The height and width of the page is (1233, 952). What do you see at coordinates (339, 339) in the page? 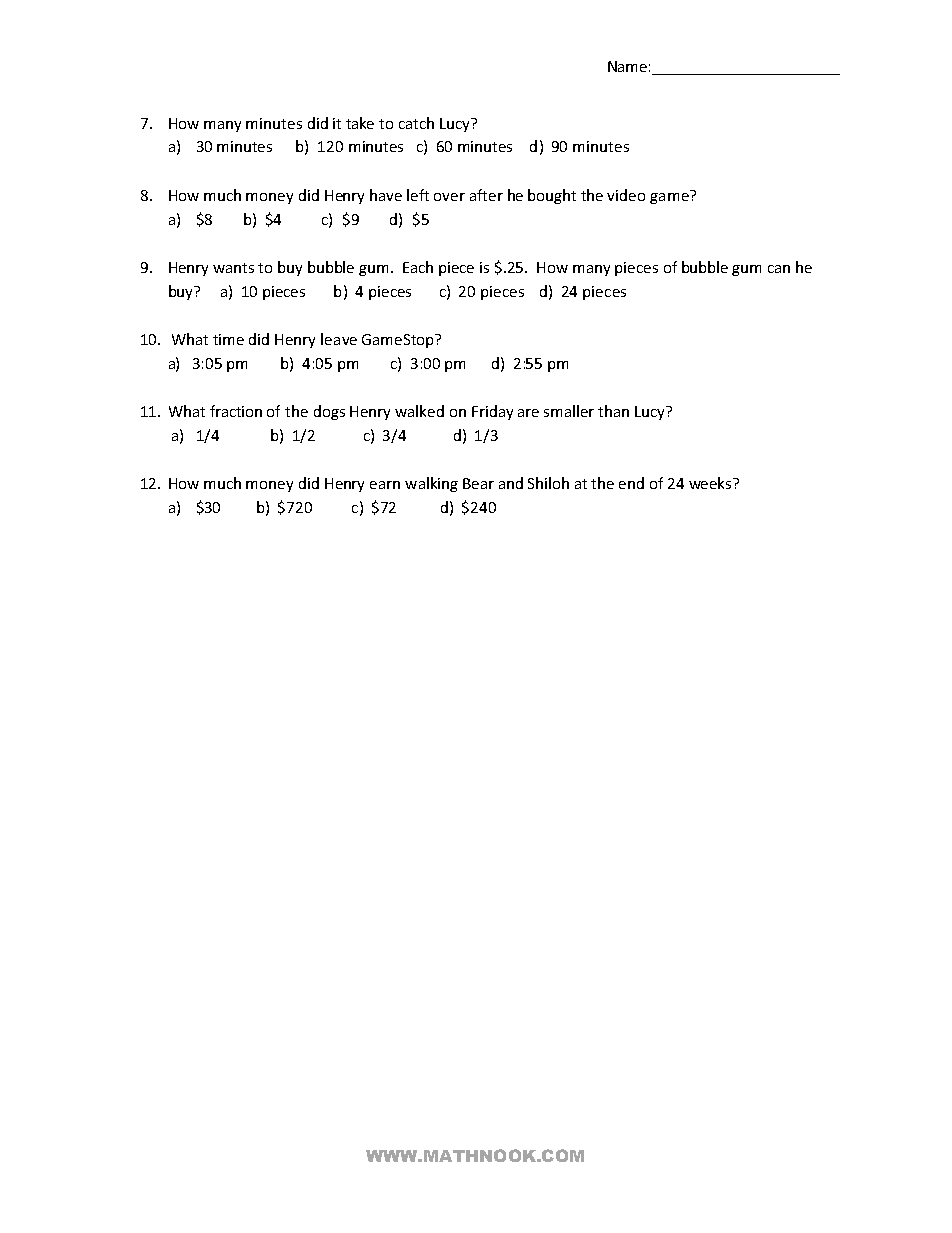
I see `leave` at bounding box center [339, 339].
